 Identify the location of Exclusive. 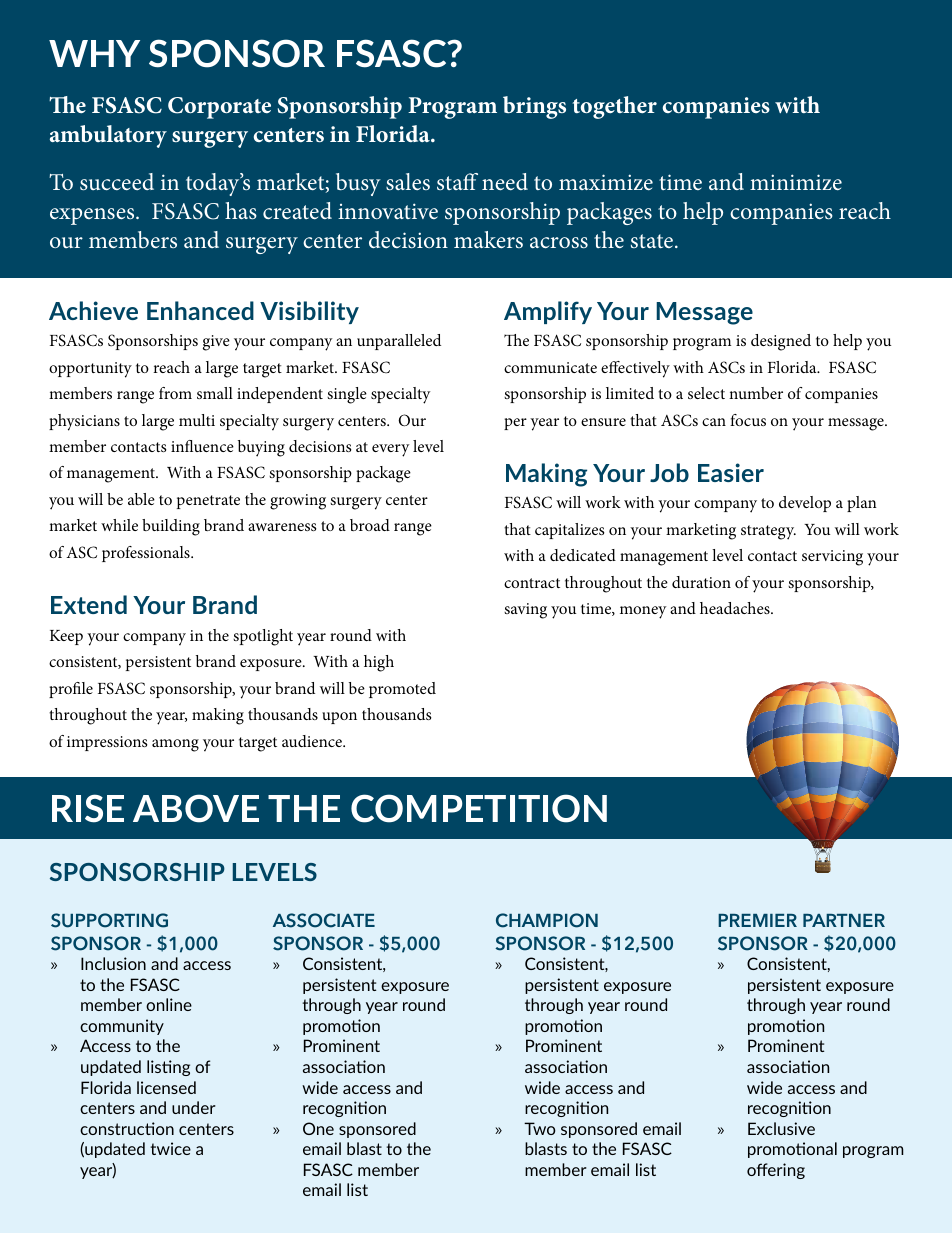
(781, 1128).
